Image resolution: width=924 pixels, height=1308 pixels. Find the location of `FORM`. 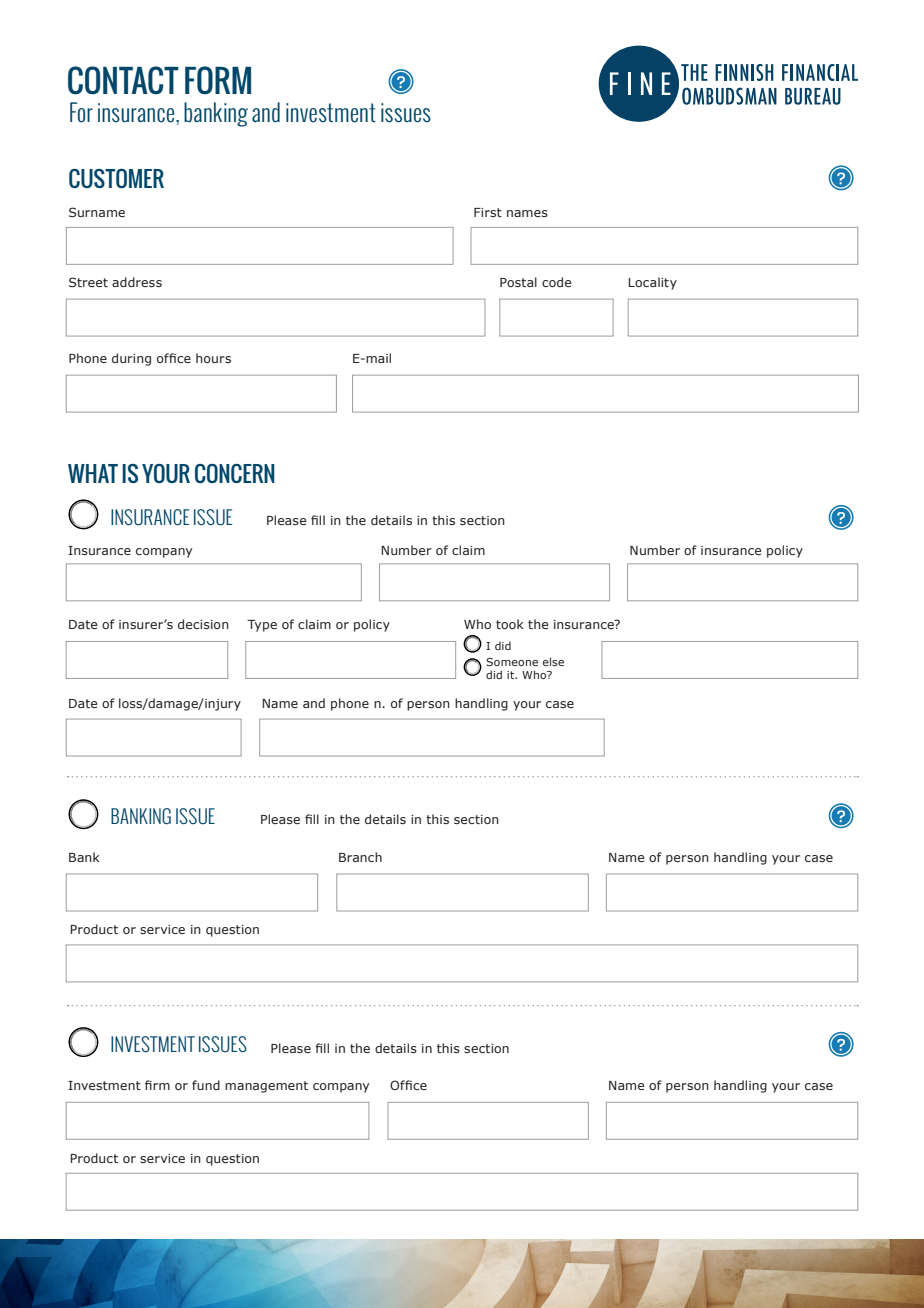

FORM is located at coordinates (218, 80).
